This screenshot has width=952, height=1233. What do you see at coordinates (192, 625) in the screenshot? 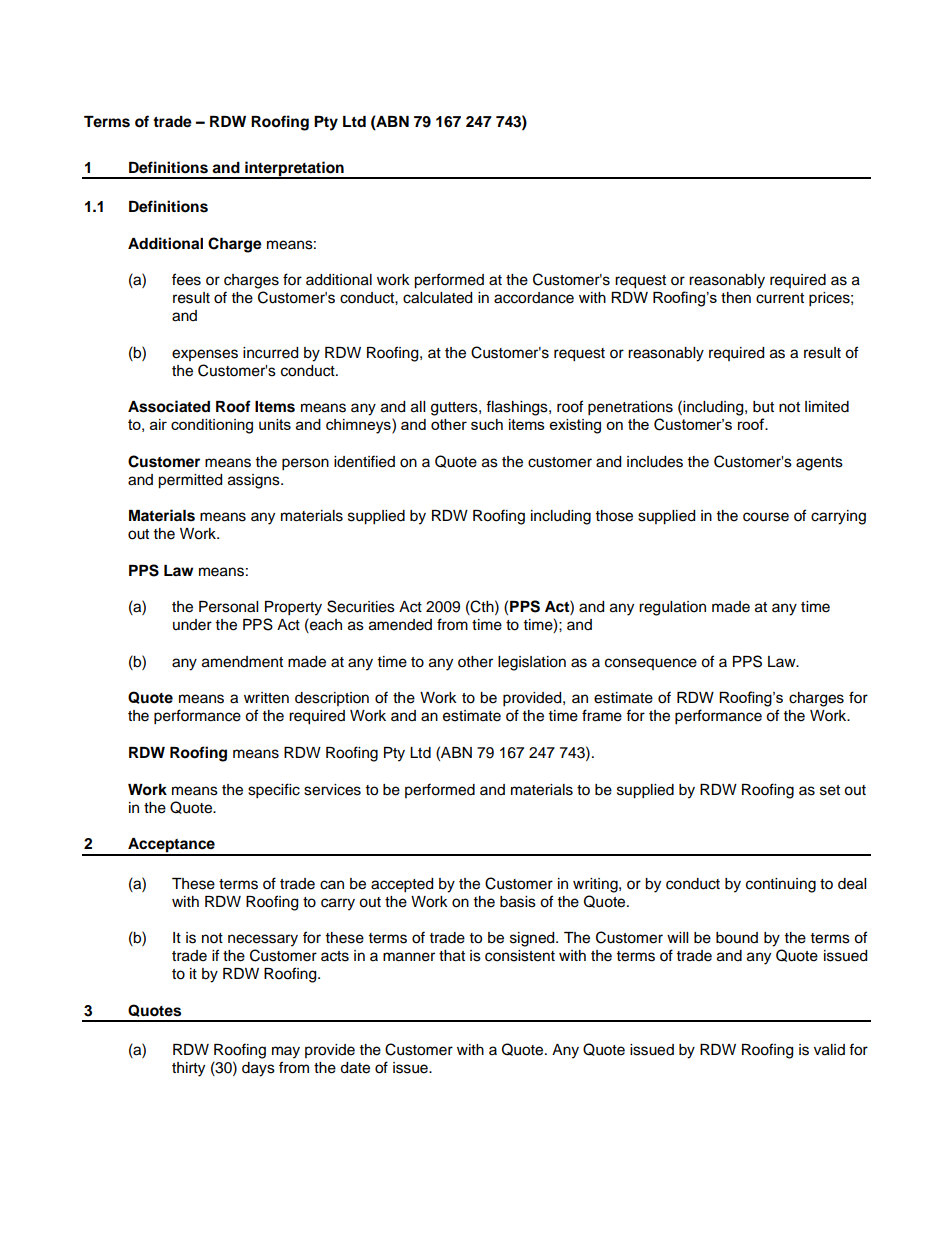
I see `under` at bounding box center [192, 625].
